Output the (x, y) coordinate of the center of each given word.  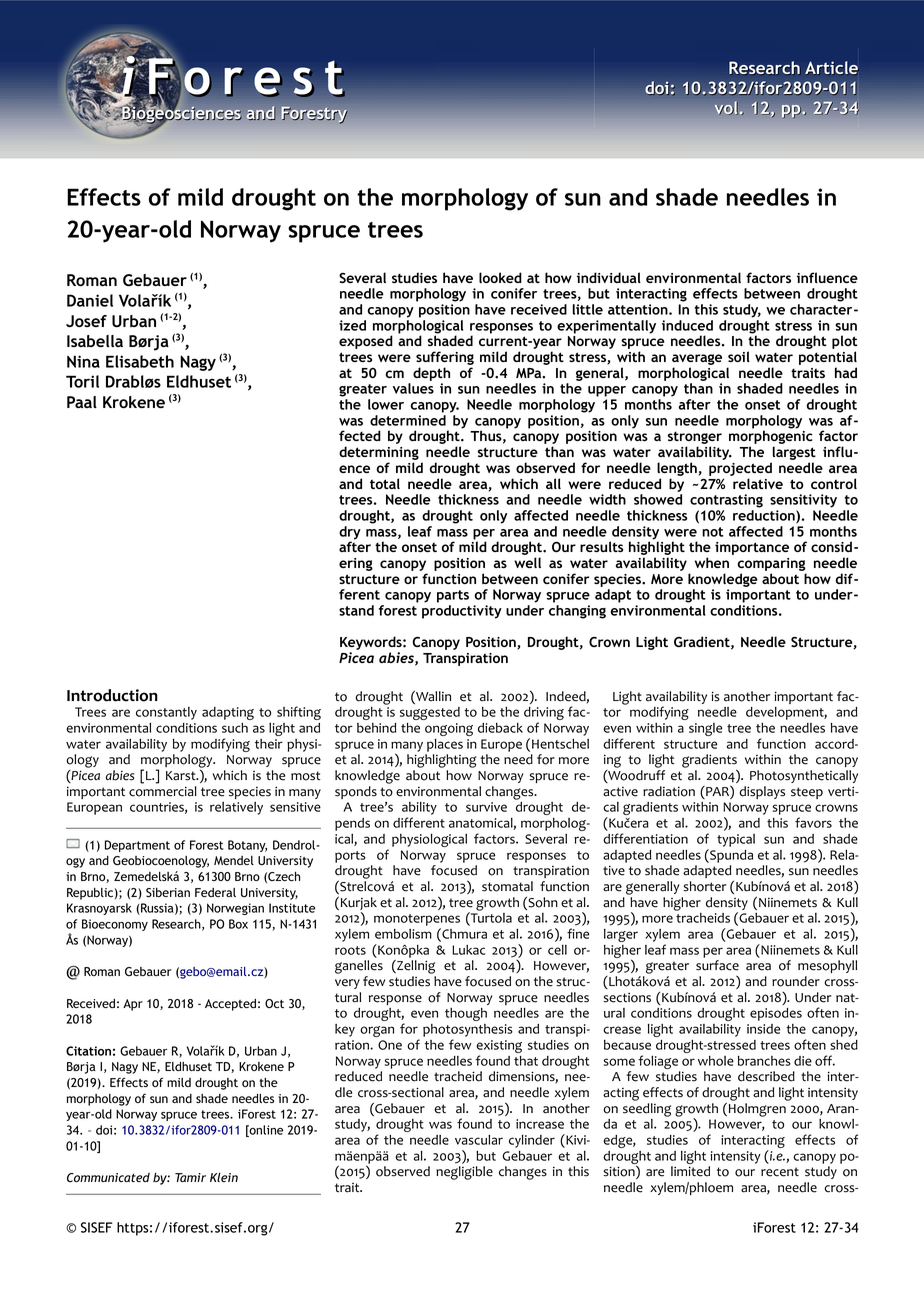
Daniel (90, 300)
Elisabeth (140, 361)
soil (739, 356)
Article (832, 68)
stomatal (507, 886)
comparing (771, 566)
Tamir (190, 1177)
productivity (462, 612)
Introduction (112, 695)
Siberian (168, 893)
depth (431, 374)
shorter (705, 886)
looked (500, 277)
